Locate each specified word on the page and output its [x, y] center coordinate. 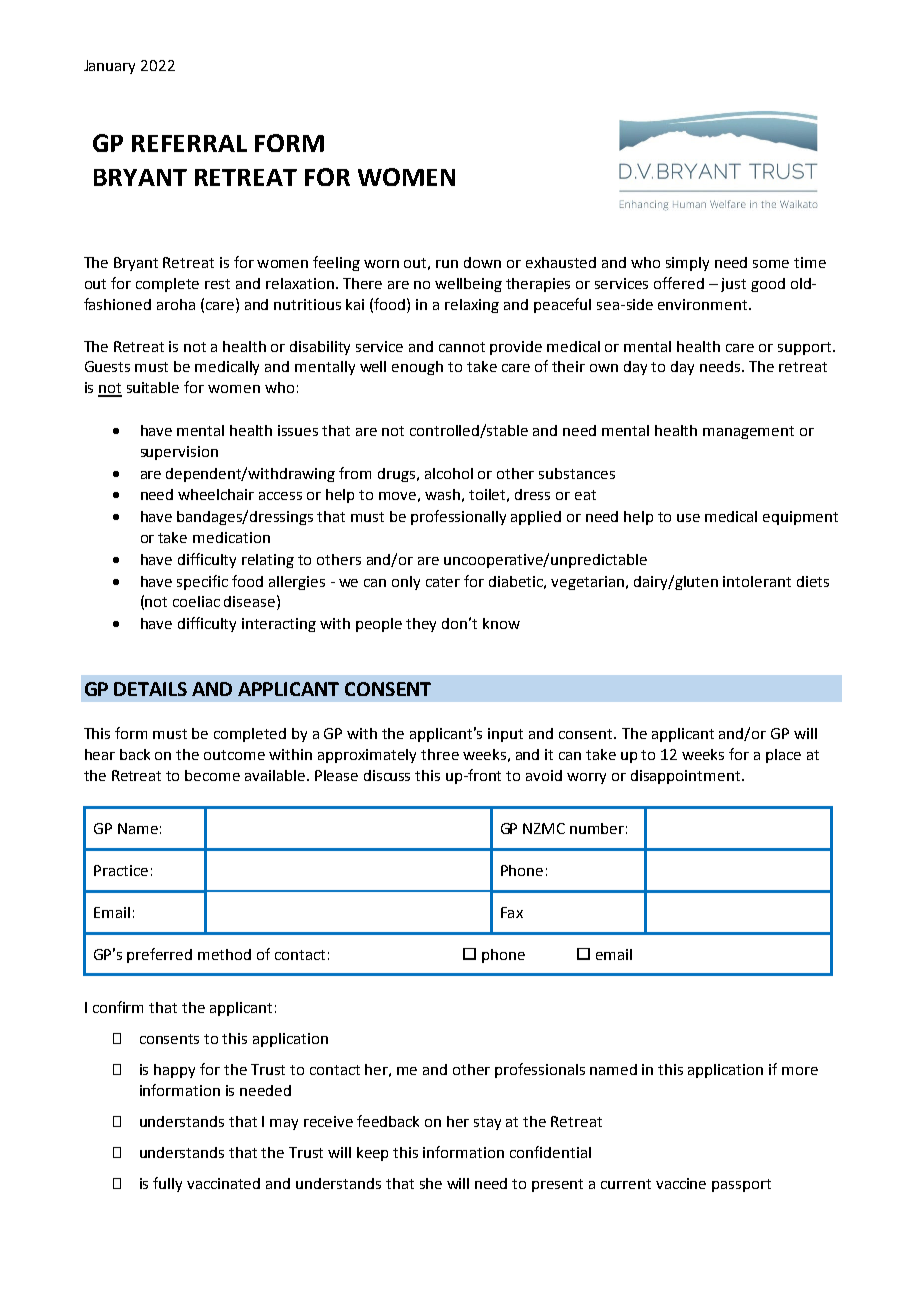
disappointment [687, 777]
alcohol [449, 473]
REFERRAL [189, 143]
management [748, 432]
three [440, 754]
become [212, 775]
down [482, 262]
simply [687, 264]
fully [167, 1184]
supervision [179, 453]
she [431, 1183]
